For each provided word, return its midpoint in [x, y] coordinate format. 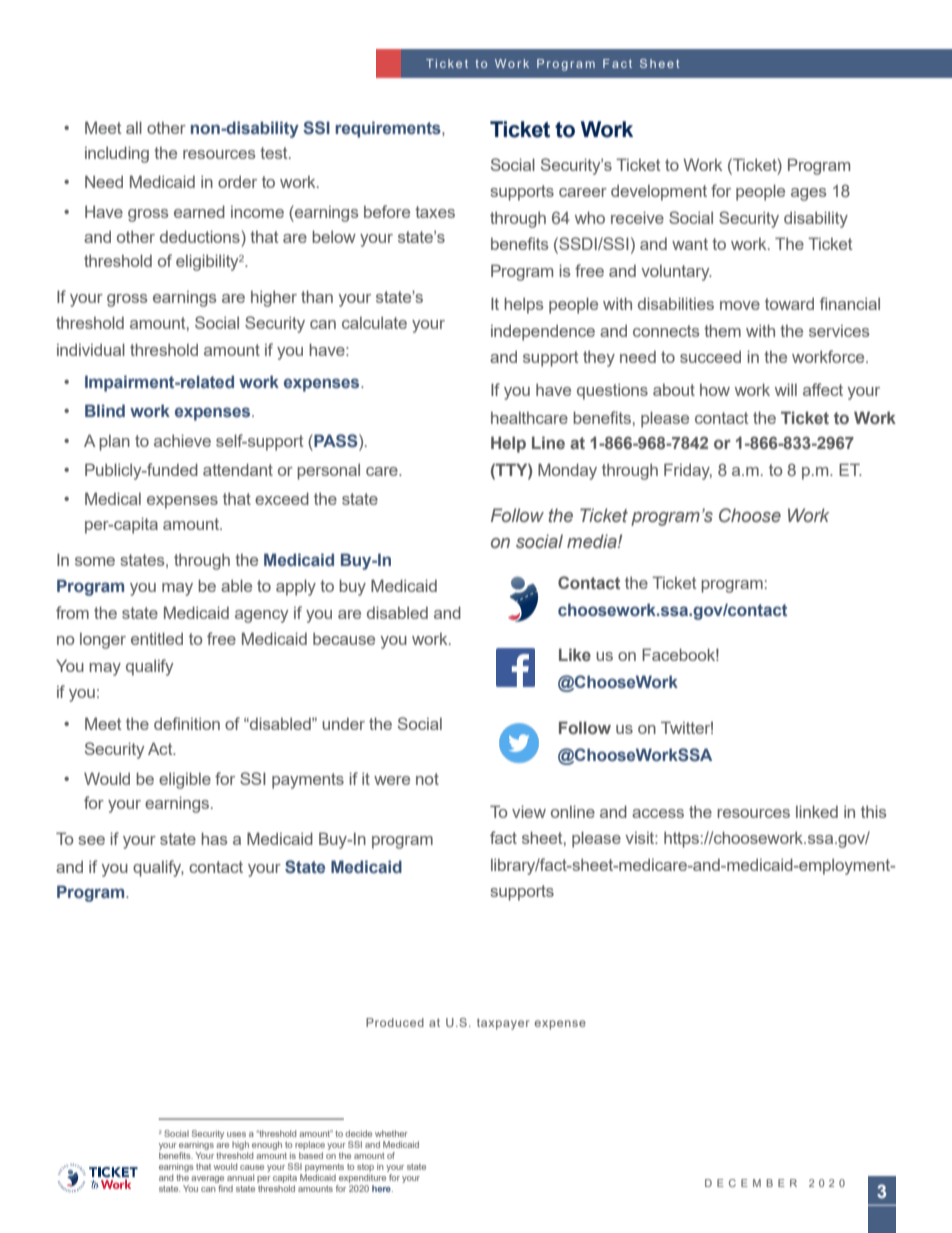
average [207, 1179]
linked [817, 811]
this [873, 811]
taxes [435, 212]
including [117, 154]
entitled [157, 638]
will [786, 389]
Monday [567, 471]
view [529, 811]
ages [808, 194]
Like [575, 654]
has [214, 838]
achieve [182, 440]
